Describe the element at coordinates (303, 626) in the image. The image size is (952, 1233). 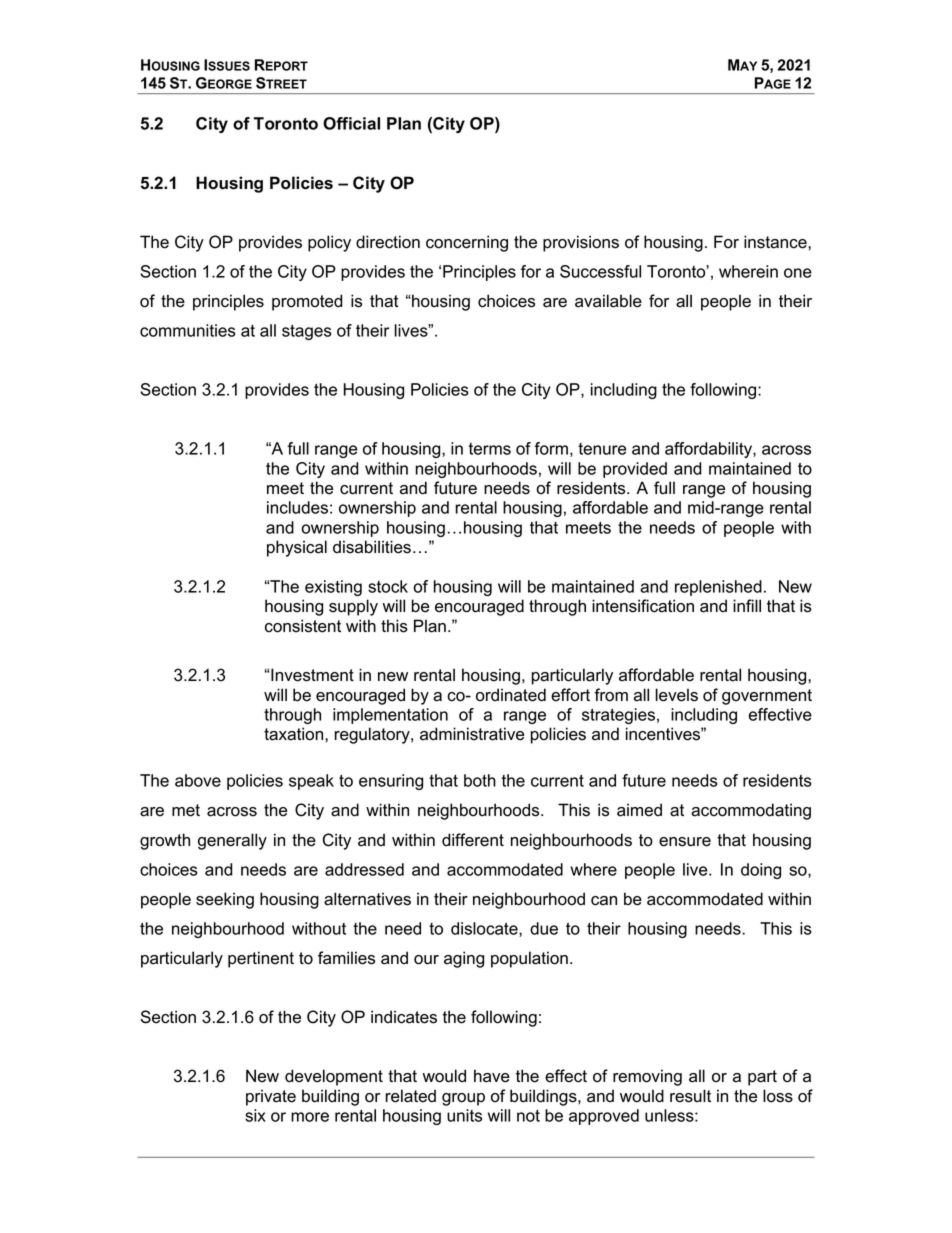
I see `consistent` at that location.
